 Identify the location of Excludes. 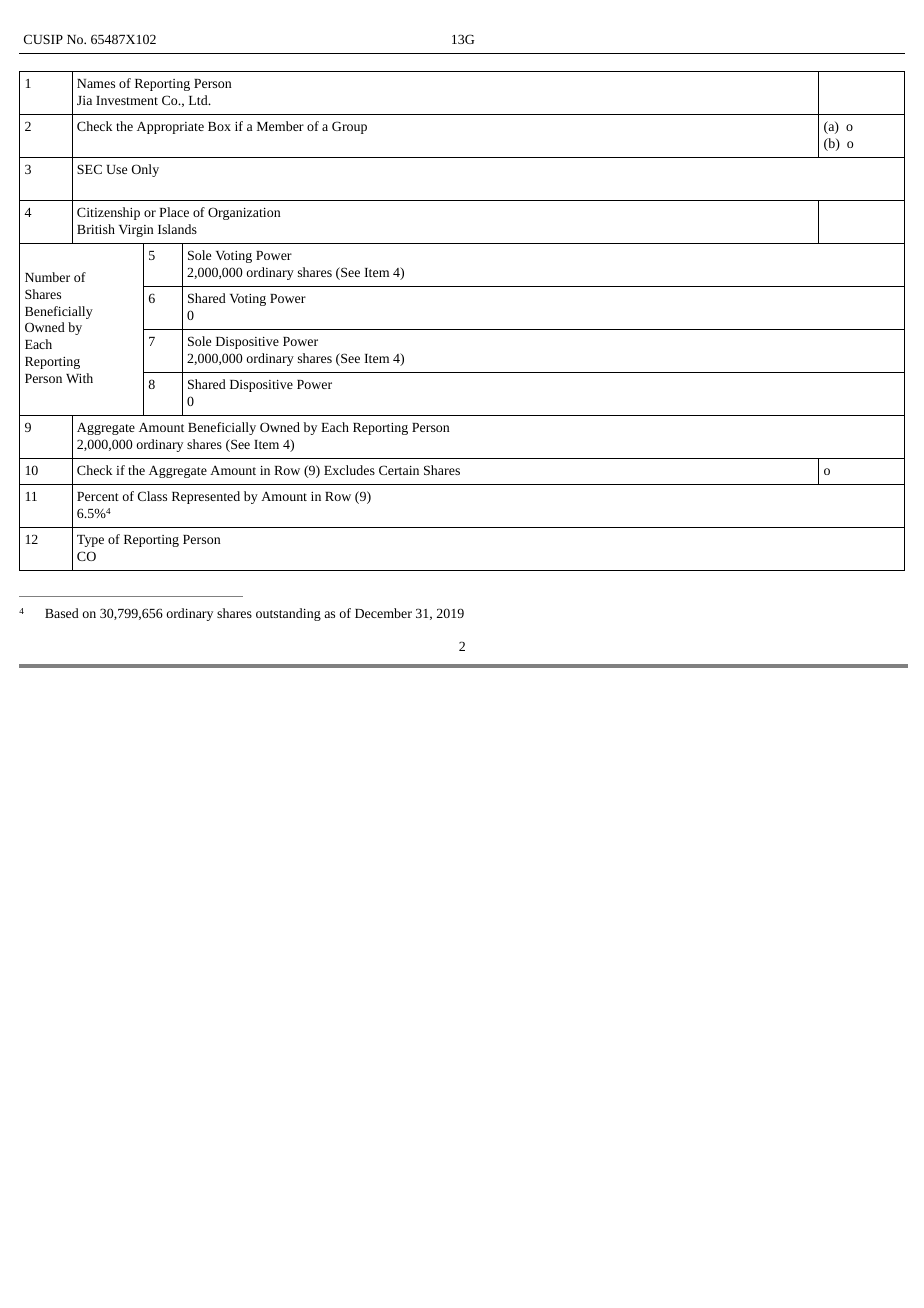
(349, 470).
